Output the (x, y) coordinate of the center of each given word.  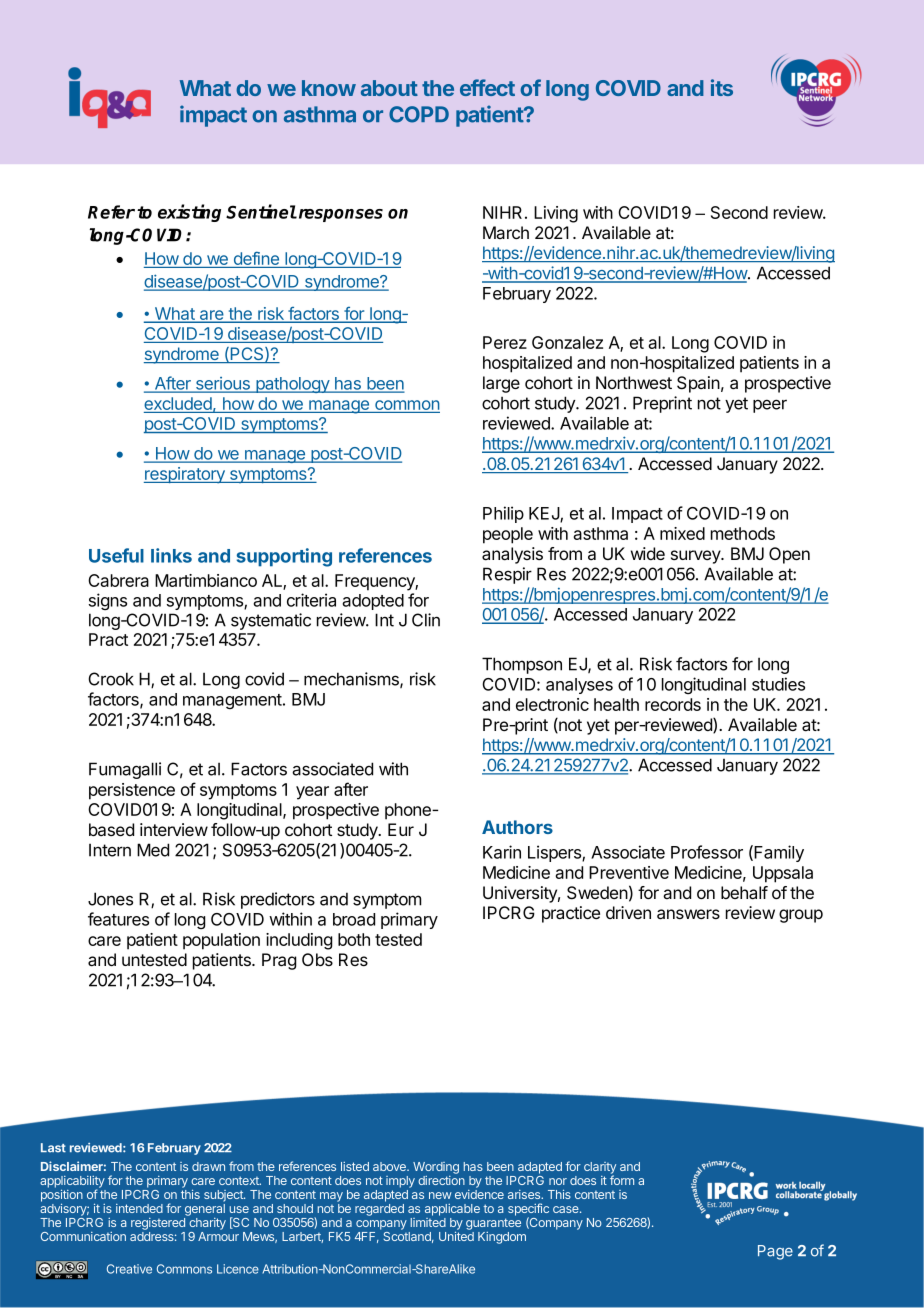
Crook (111, 679)
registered (158, 1224)
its (722, 87)
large (501, 384)
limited (428, 1222)
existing (189, 213)
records (673, 704)
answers (688, 914)
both (354, 939)
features (118, 919)
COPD (419, 114)
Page (775, 1252)
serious (222, 384)
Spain (698, 384)
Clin (426, 620)
